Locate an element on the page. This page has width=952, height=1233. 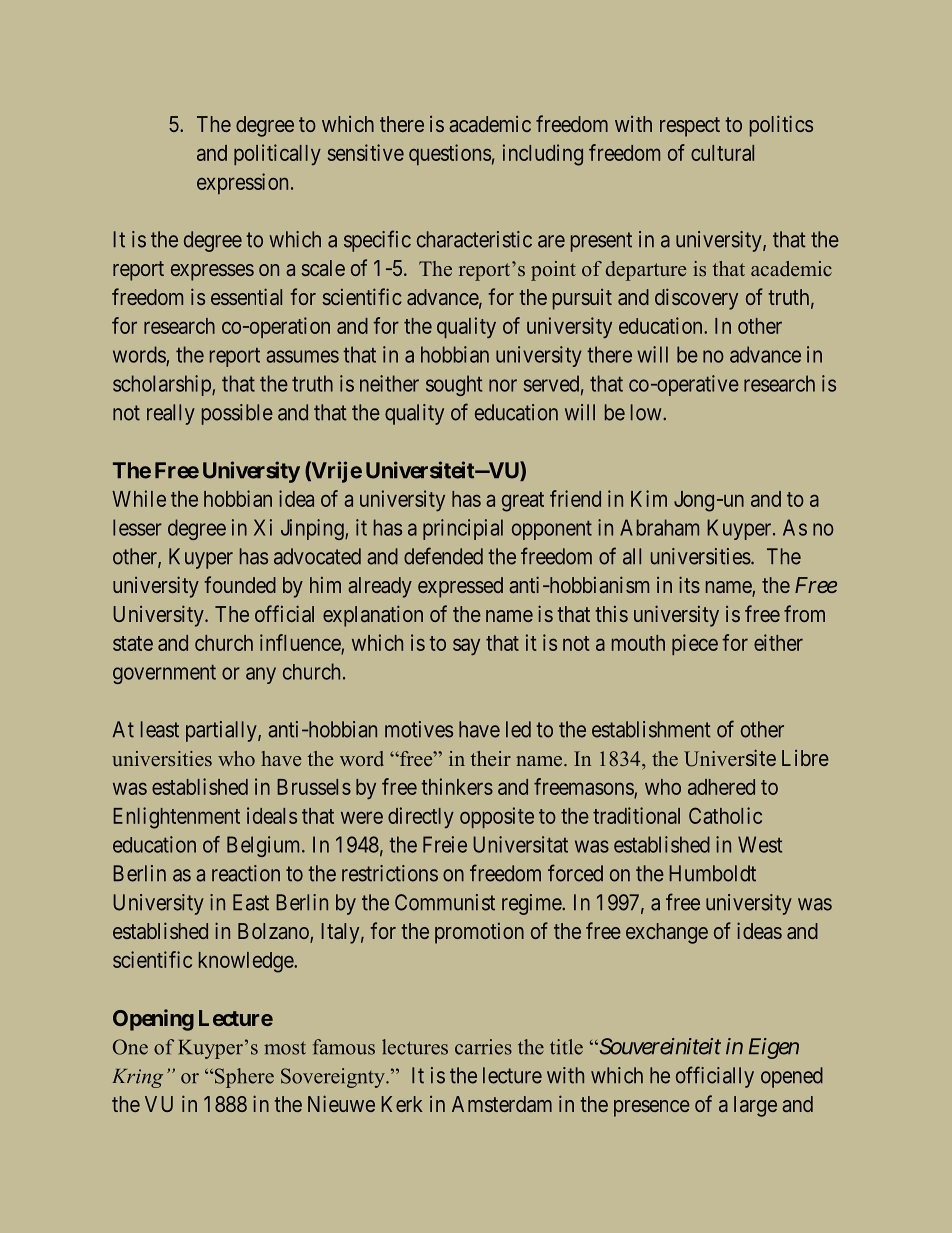
adhered is located at coordinates (721, 787).
